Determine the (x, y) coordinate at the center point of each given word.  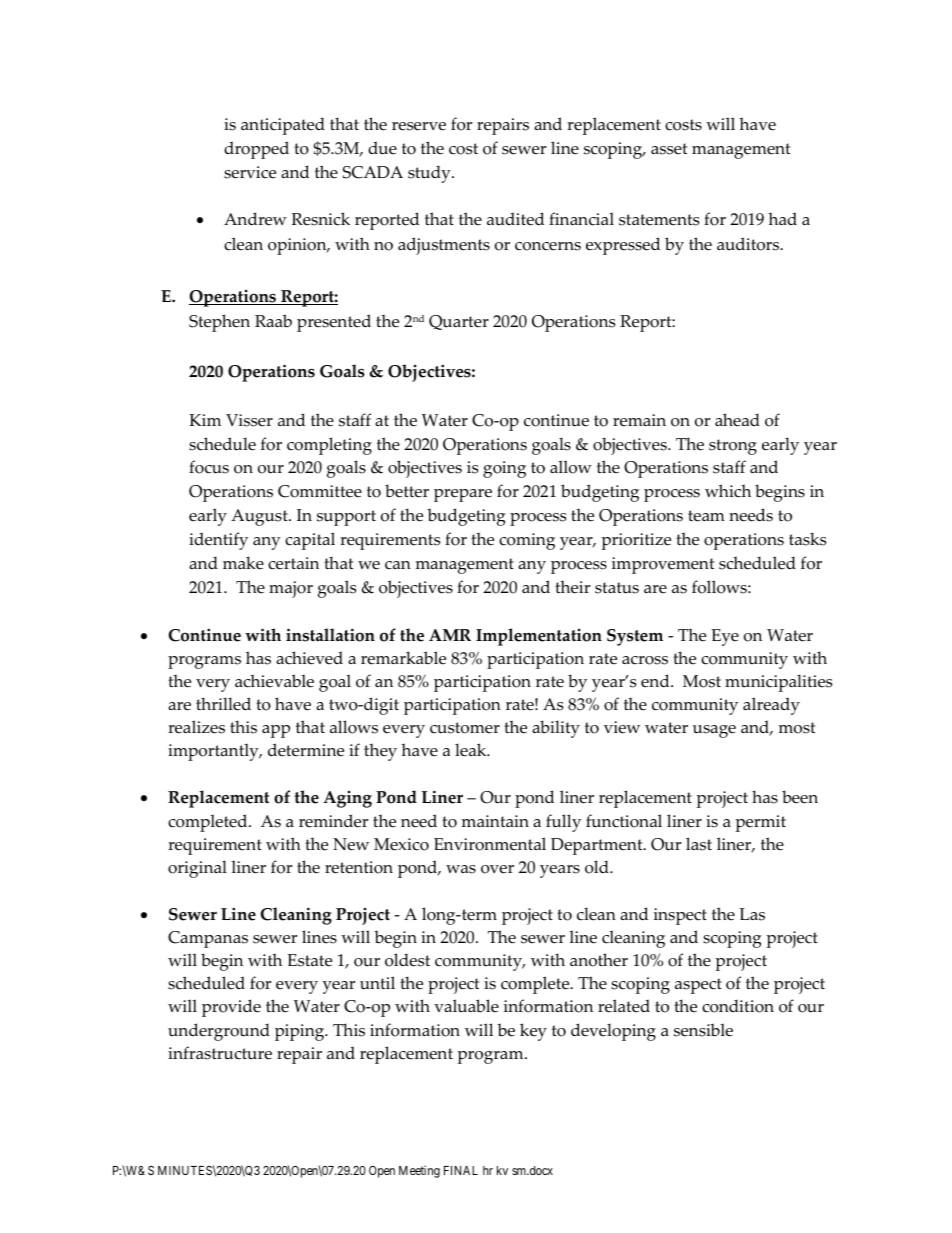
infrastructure (220, 1053)
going (504, 469)
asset (669, 149)
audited (515, 219)
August (260, 517)
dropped (256, 150)
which (728, 491)
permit (760, 823)
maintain (495, 821)
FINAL (461, 1170)
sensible (703, 1030)
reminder (333, 821)
